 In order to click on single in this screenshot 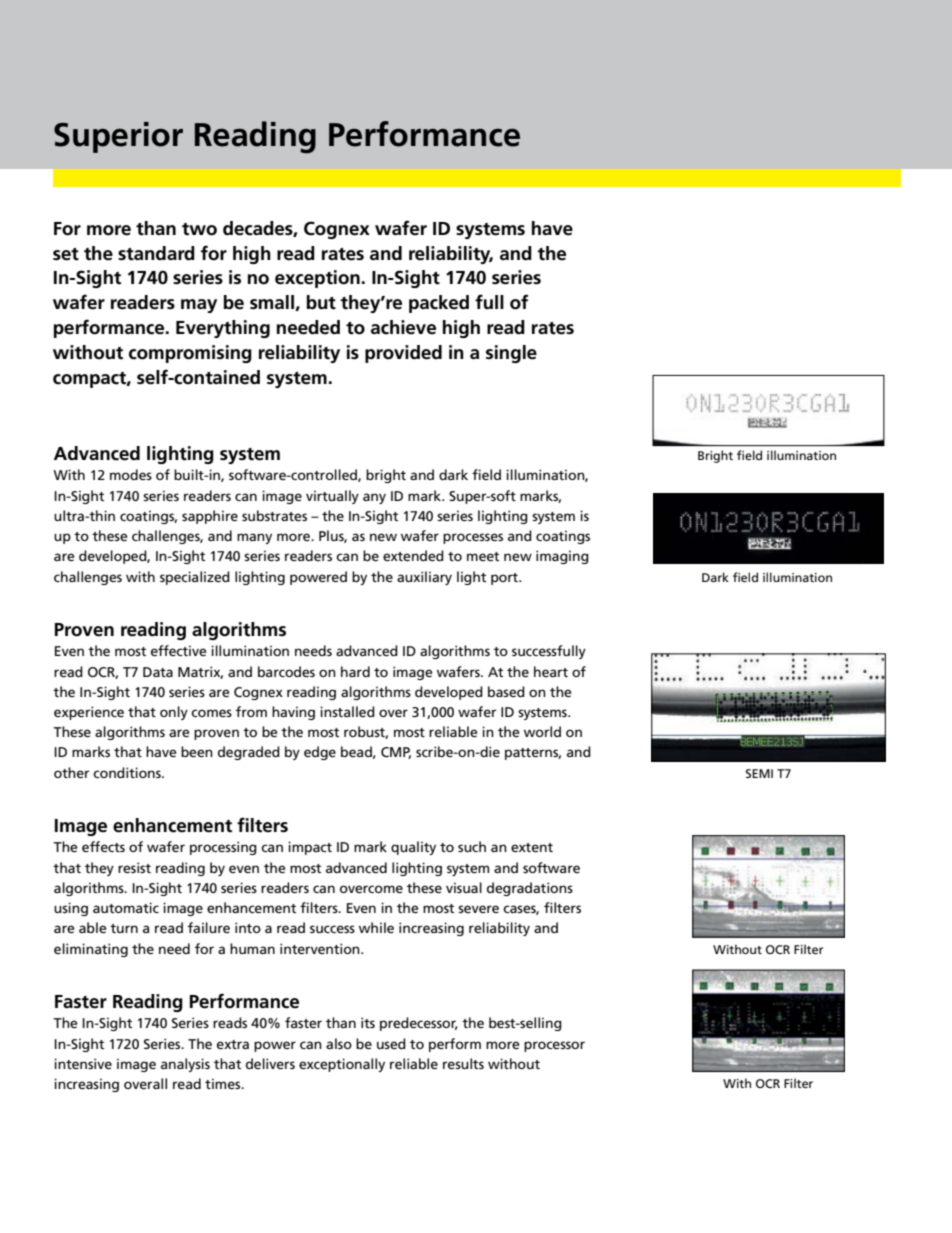, I will do `click(511, 354)`.
